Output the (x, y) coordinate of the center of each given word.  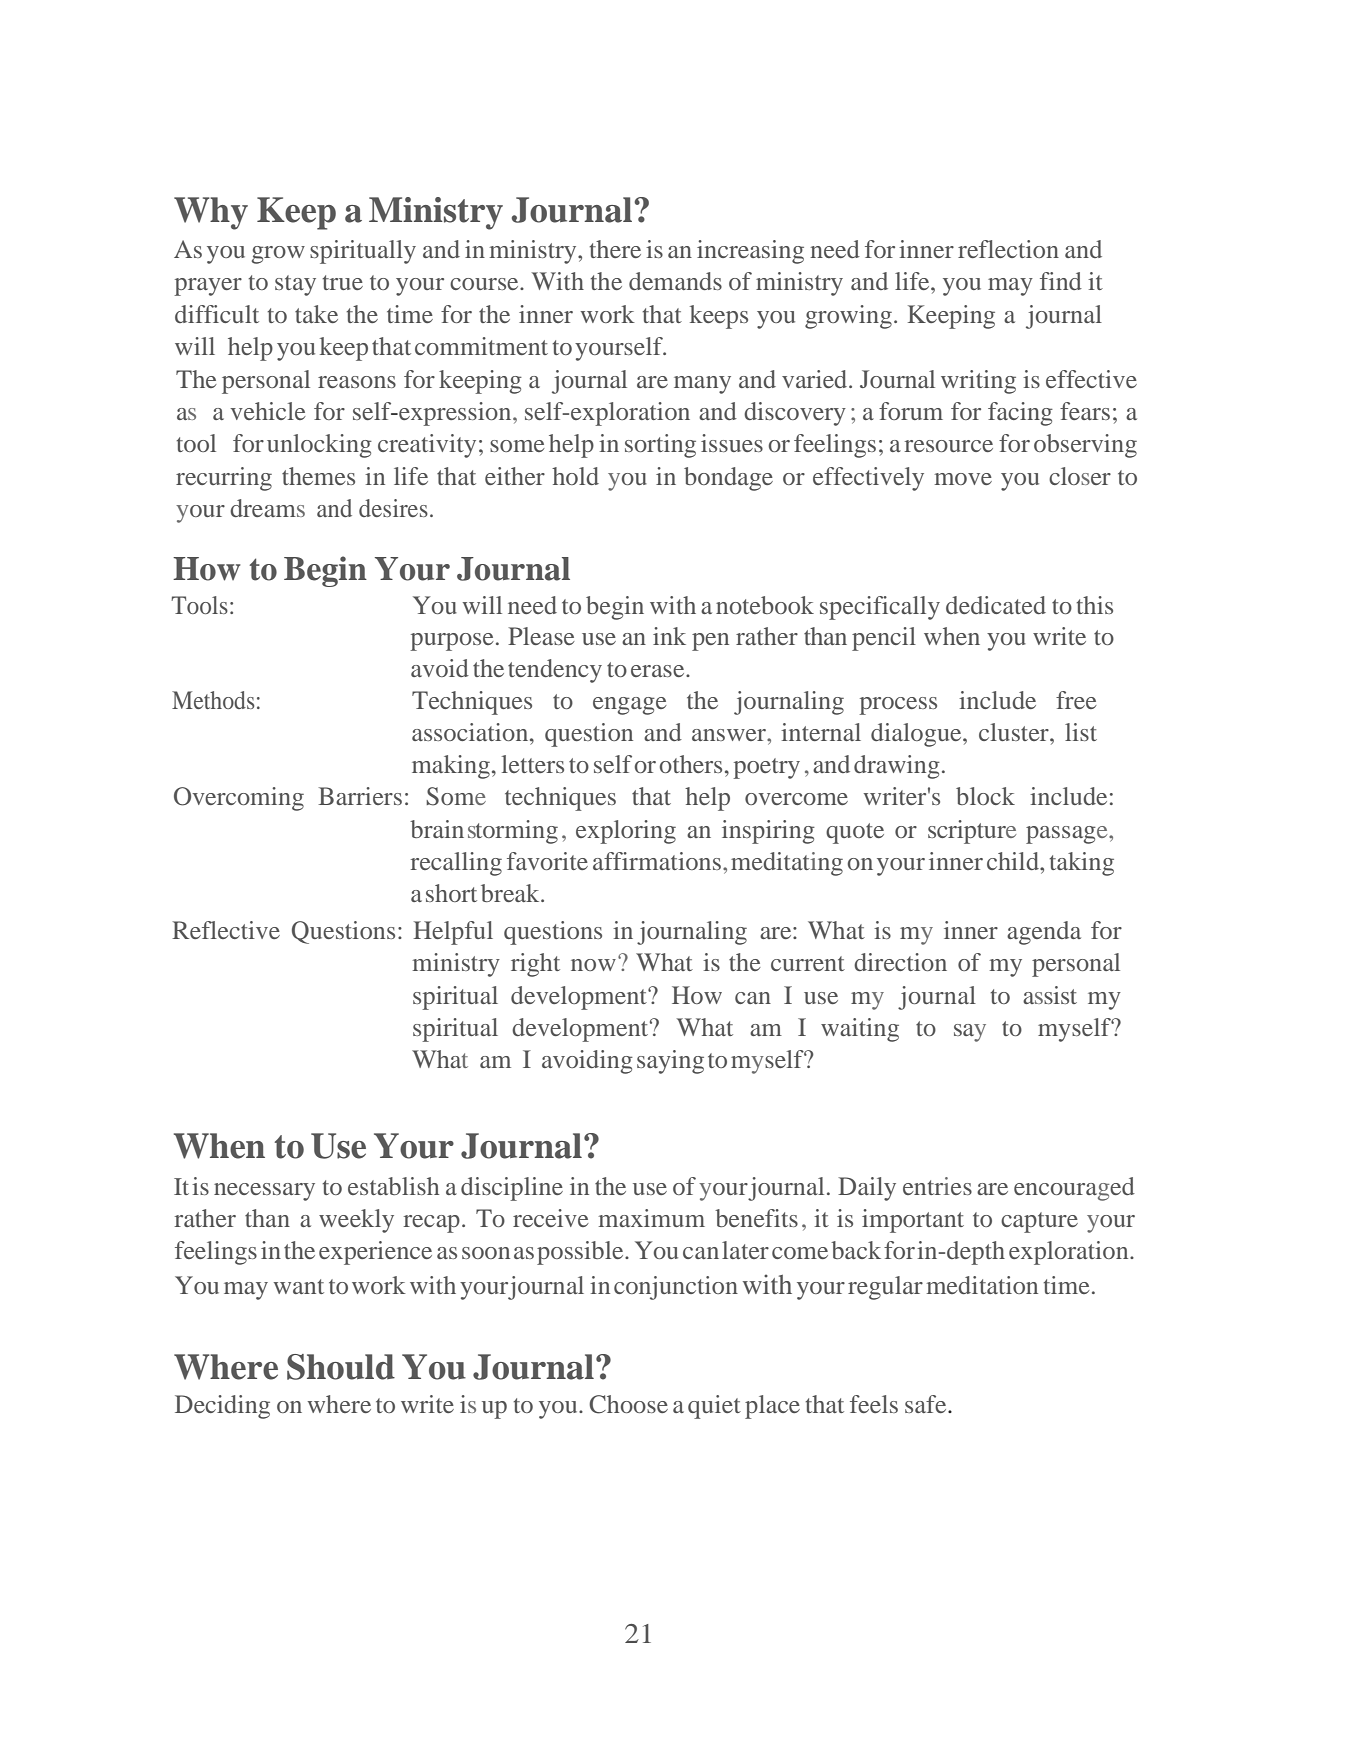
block (985, 796)
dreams (267, 508)
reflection (1008, 249)
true (342, 282)
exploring (626, 832)
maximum (652, 1218)
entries (937, 1186)
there (615, 249)
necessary (264, 1192)
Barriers (360, 796)
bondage (728, 479)
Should (341, 1367)
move (963, 479)
